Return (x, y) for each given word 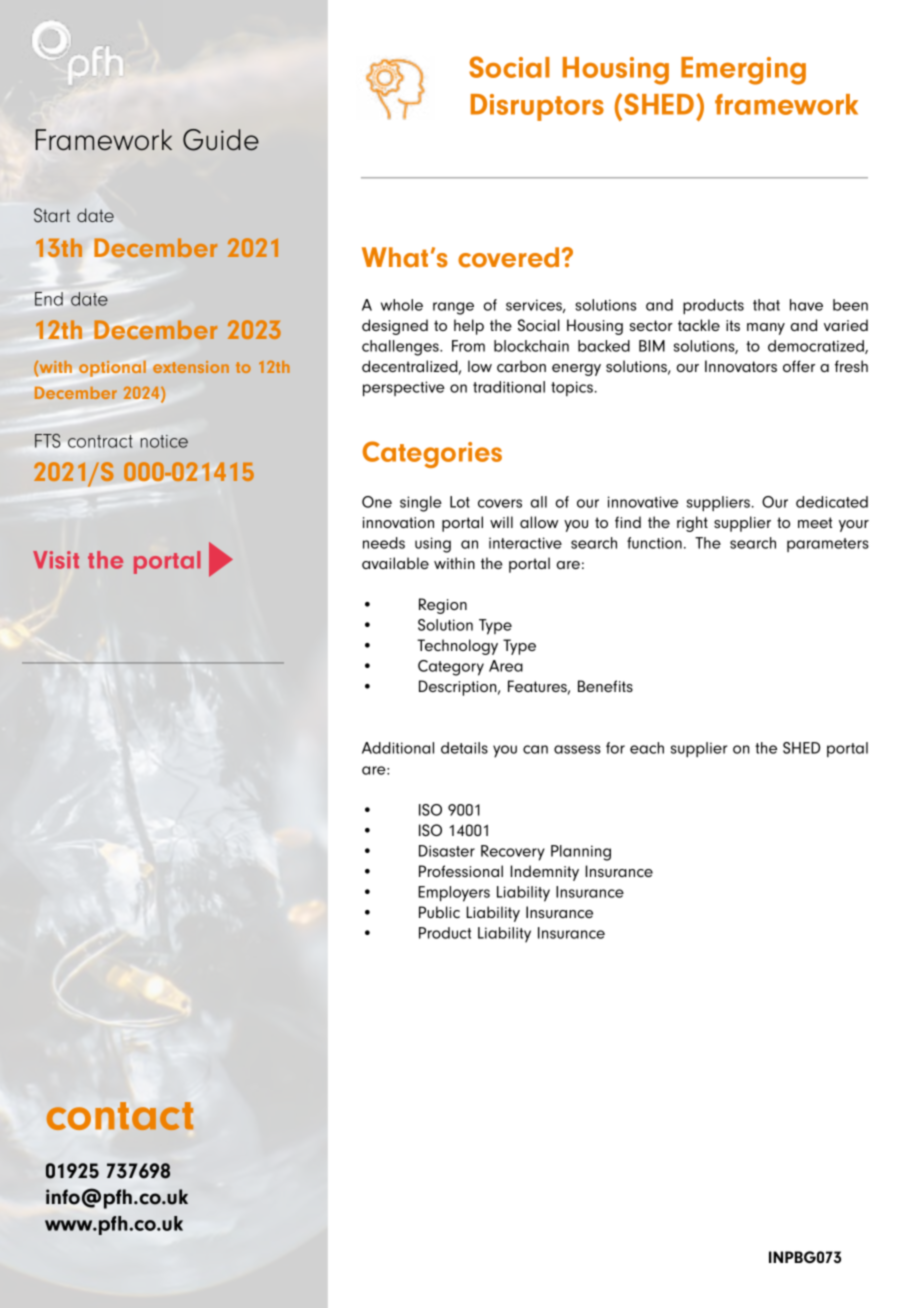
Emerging (743, 71)
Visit (56, 560)
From (468, 346)
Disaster (447, 851)
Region (443, 606)
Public (439, 912)
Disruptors (537, 107)
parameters (828, 545)
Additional (398, 748)
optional (112, 369)
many (766, 329)
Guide (221, 140)
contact (120, 1116)
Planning (581, 853)
